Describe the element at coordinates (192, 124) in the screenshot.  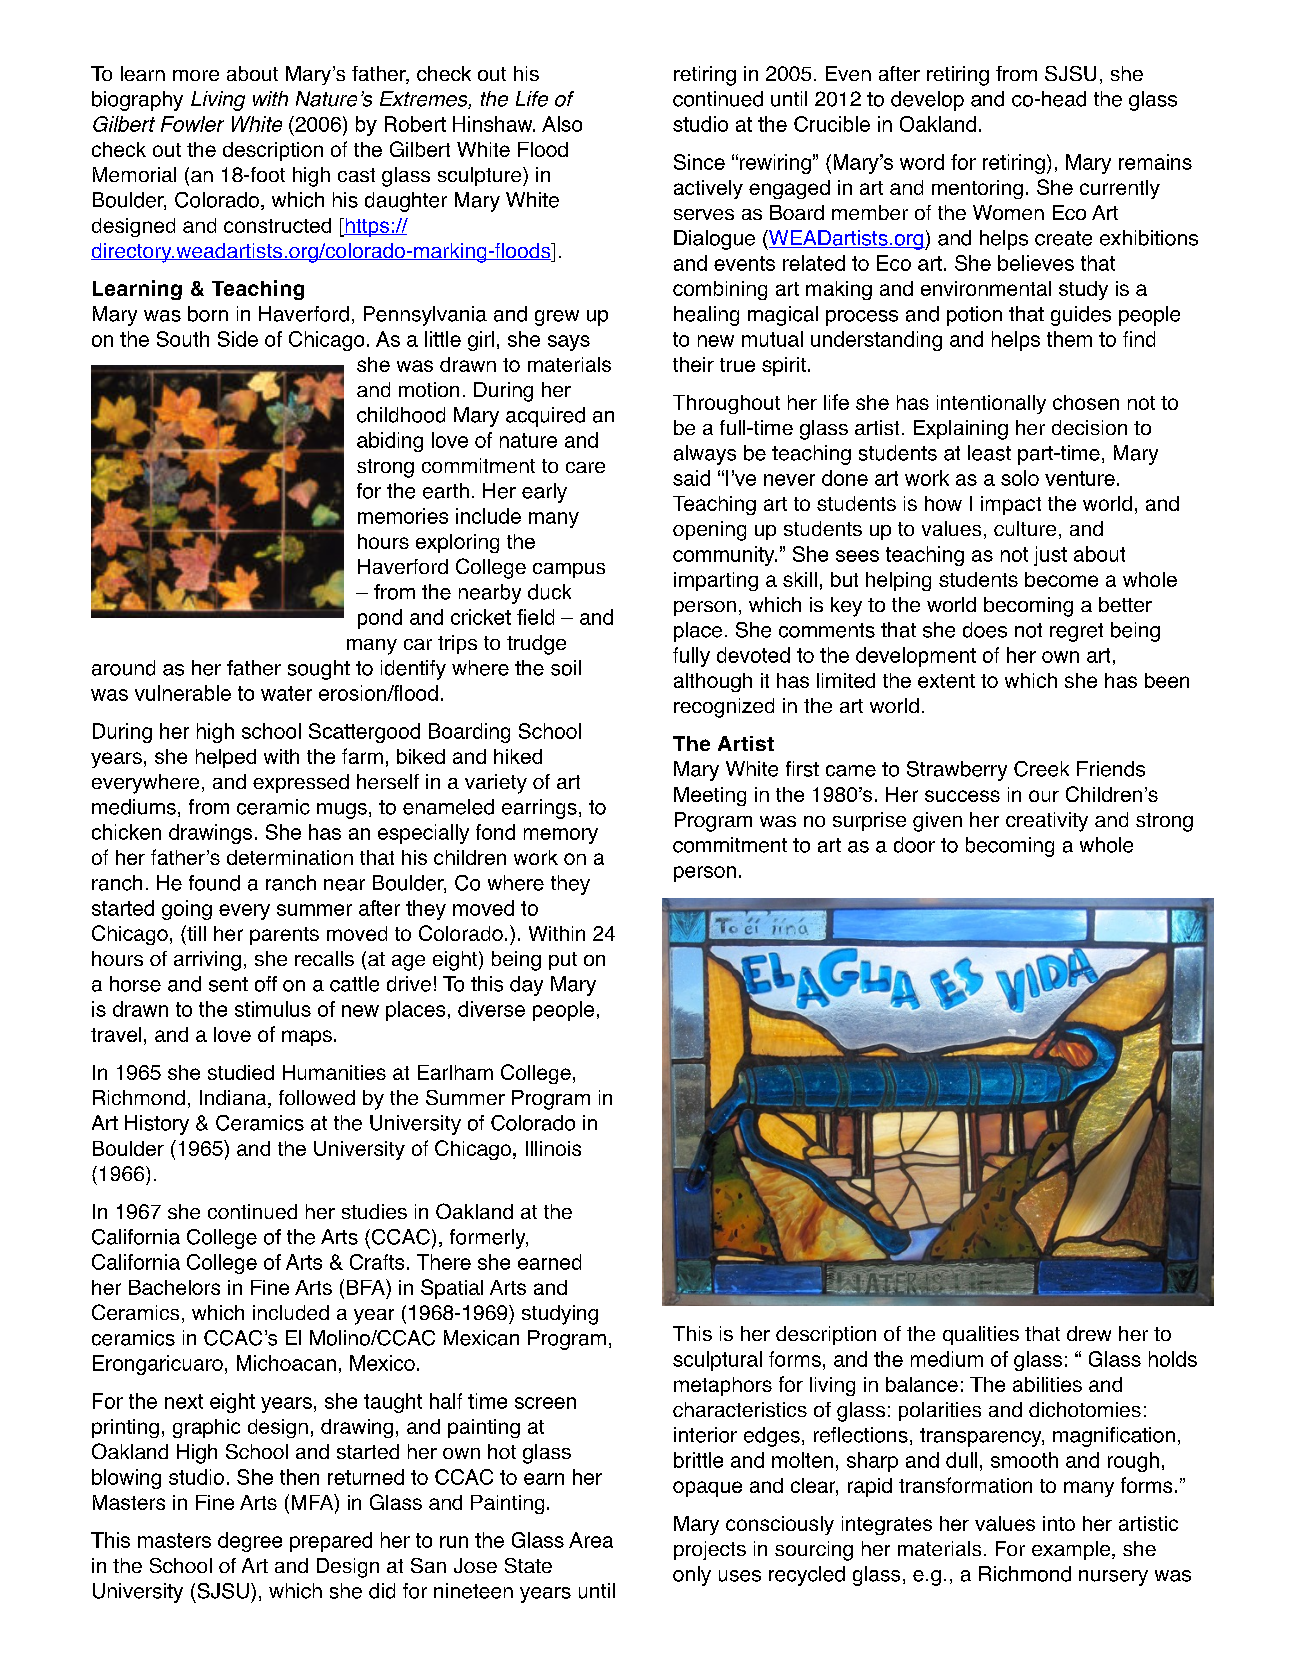
I see `Fowler` at that location.
